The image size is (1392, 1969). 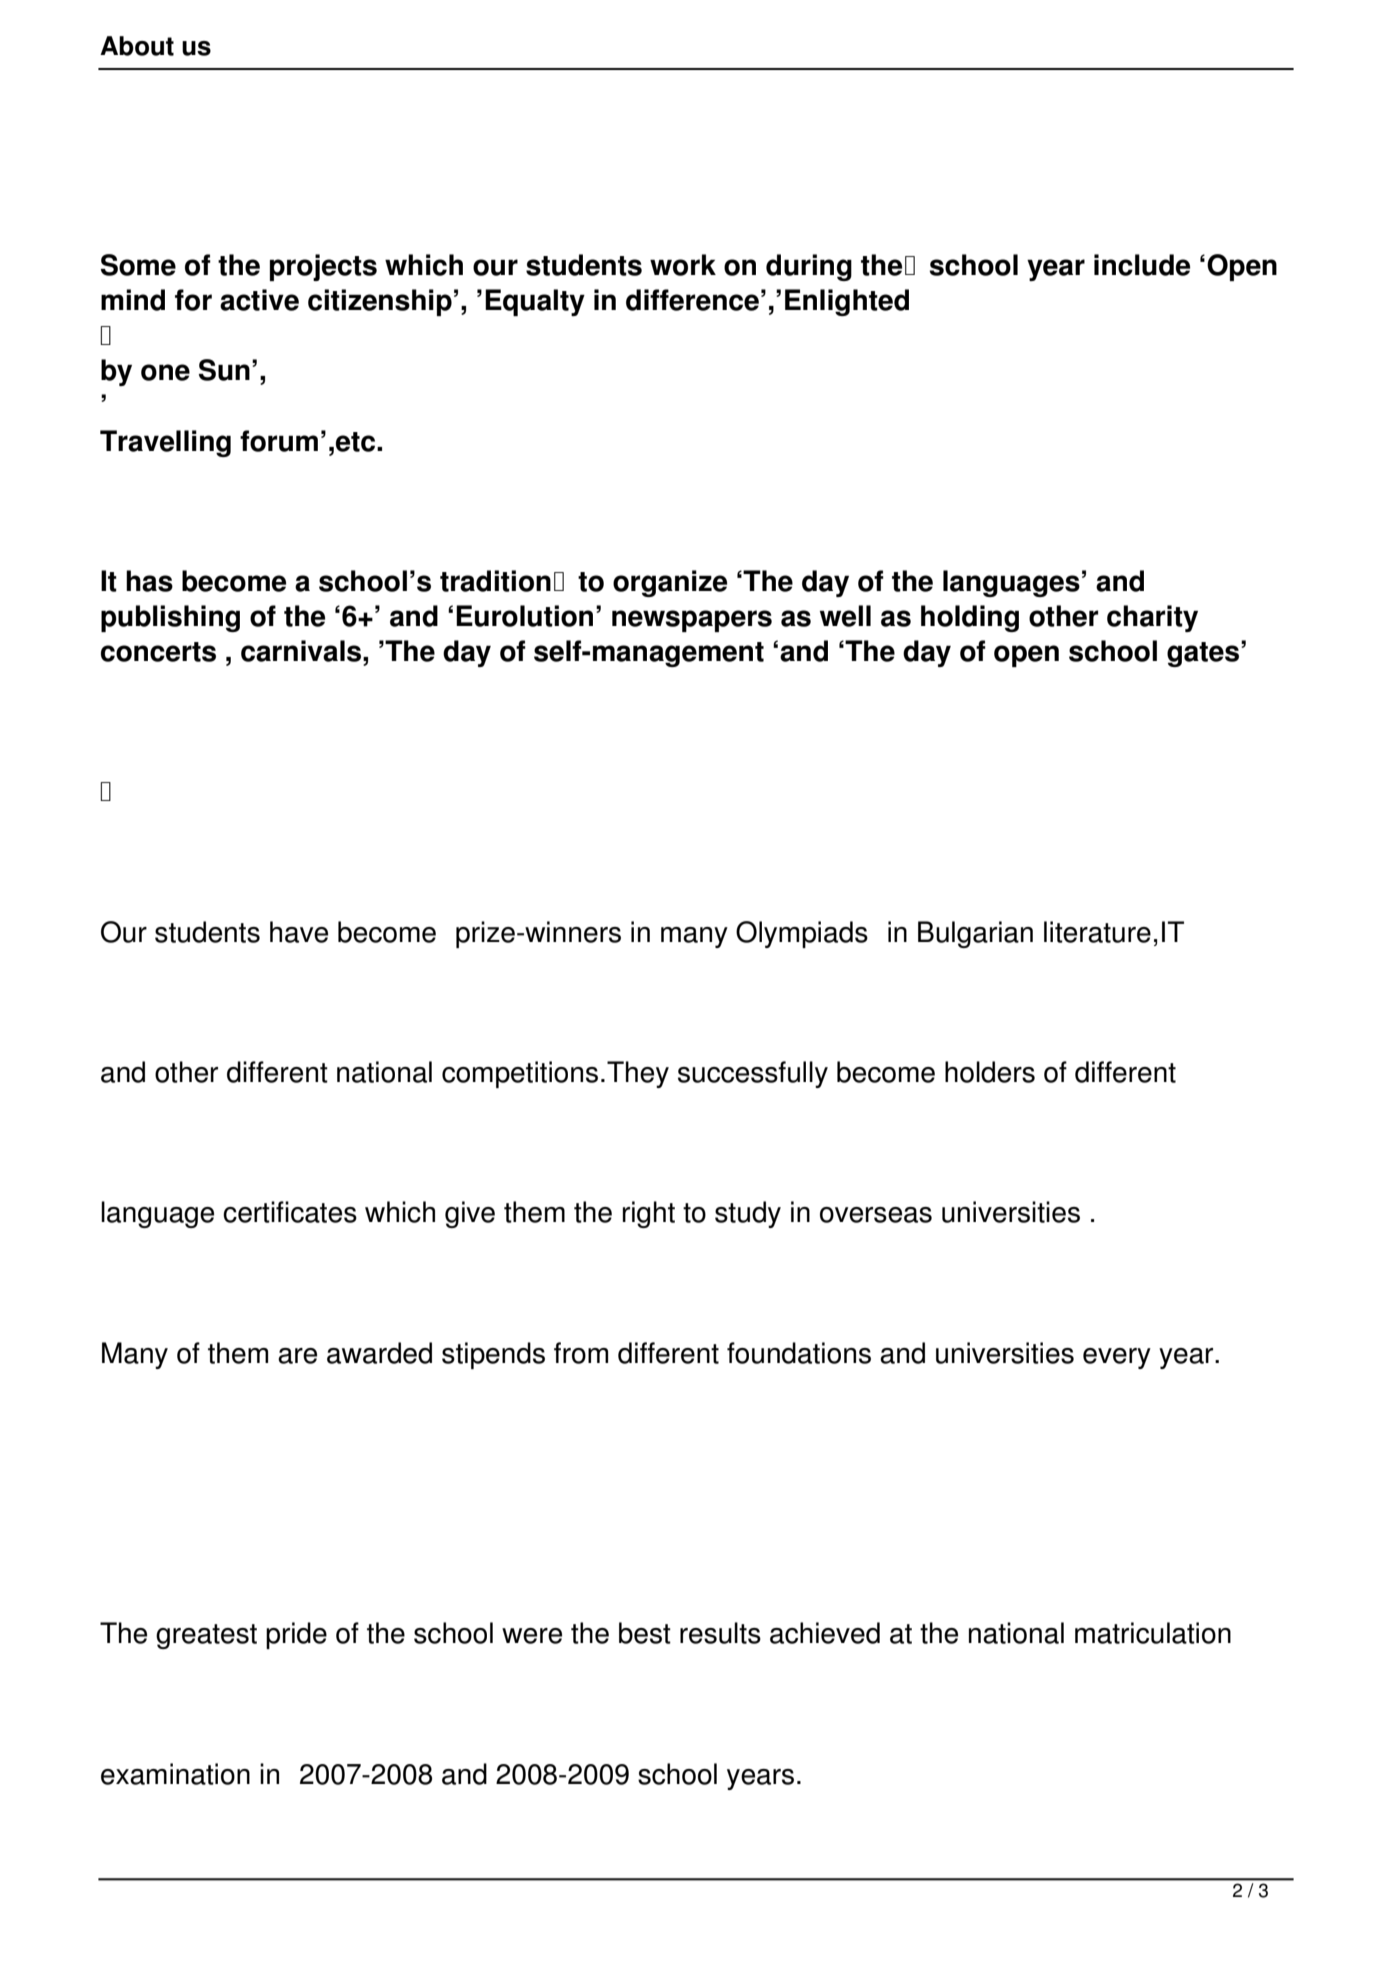 I want to click on work, so click(x=683, y=265).
